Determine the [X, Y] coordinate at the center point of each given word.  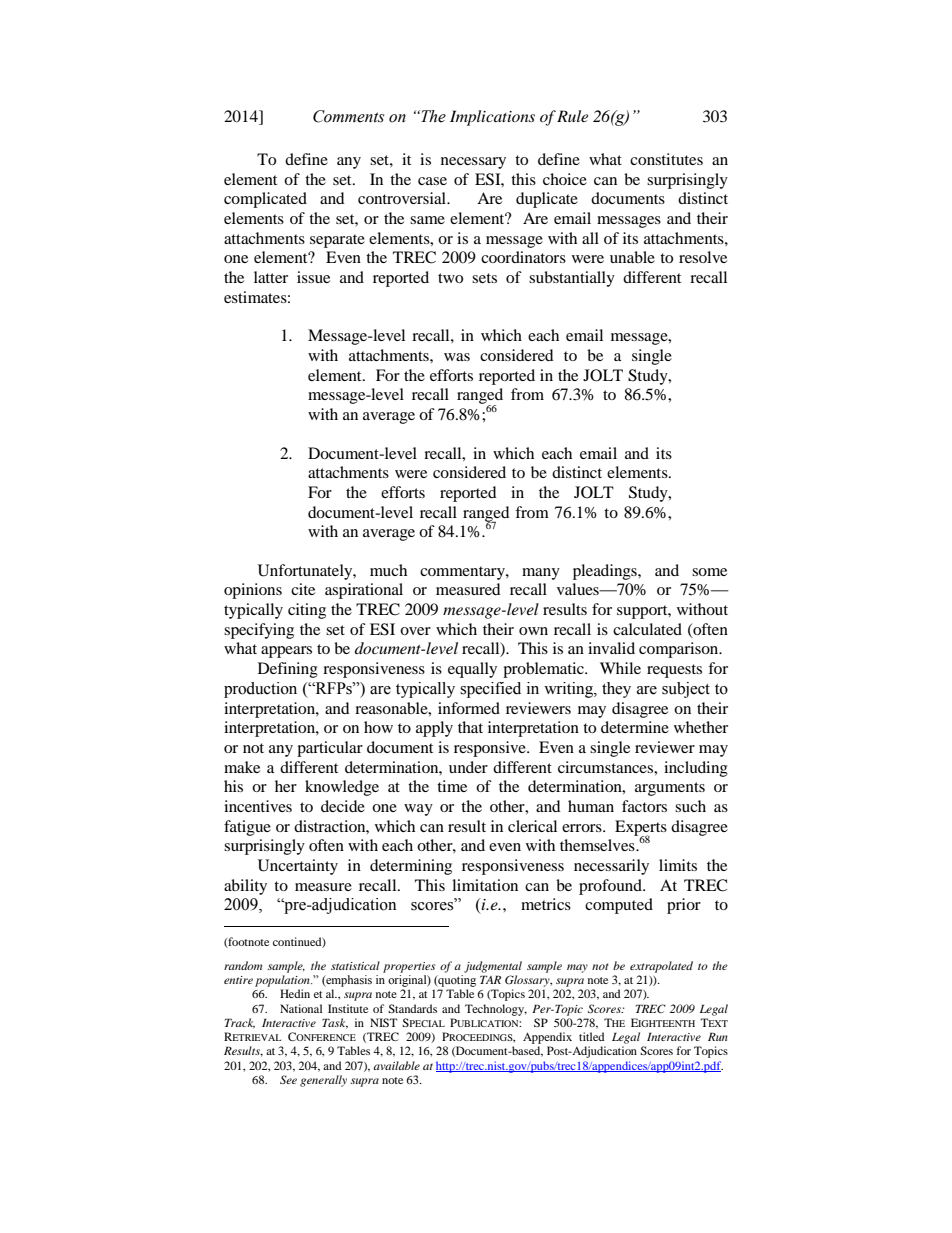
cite [303, 589]
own [533, 631]
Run [718, 1036]
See [288, 1079]
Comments [348, 116]
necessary [473, 163]
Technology [496, 1010]
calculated [647, 629]
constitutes [666, 159]
